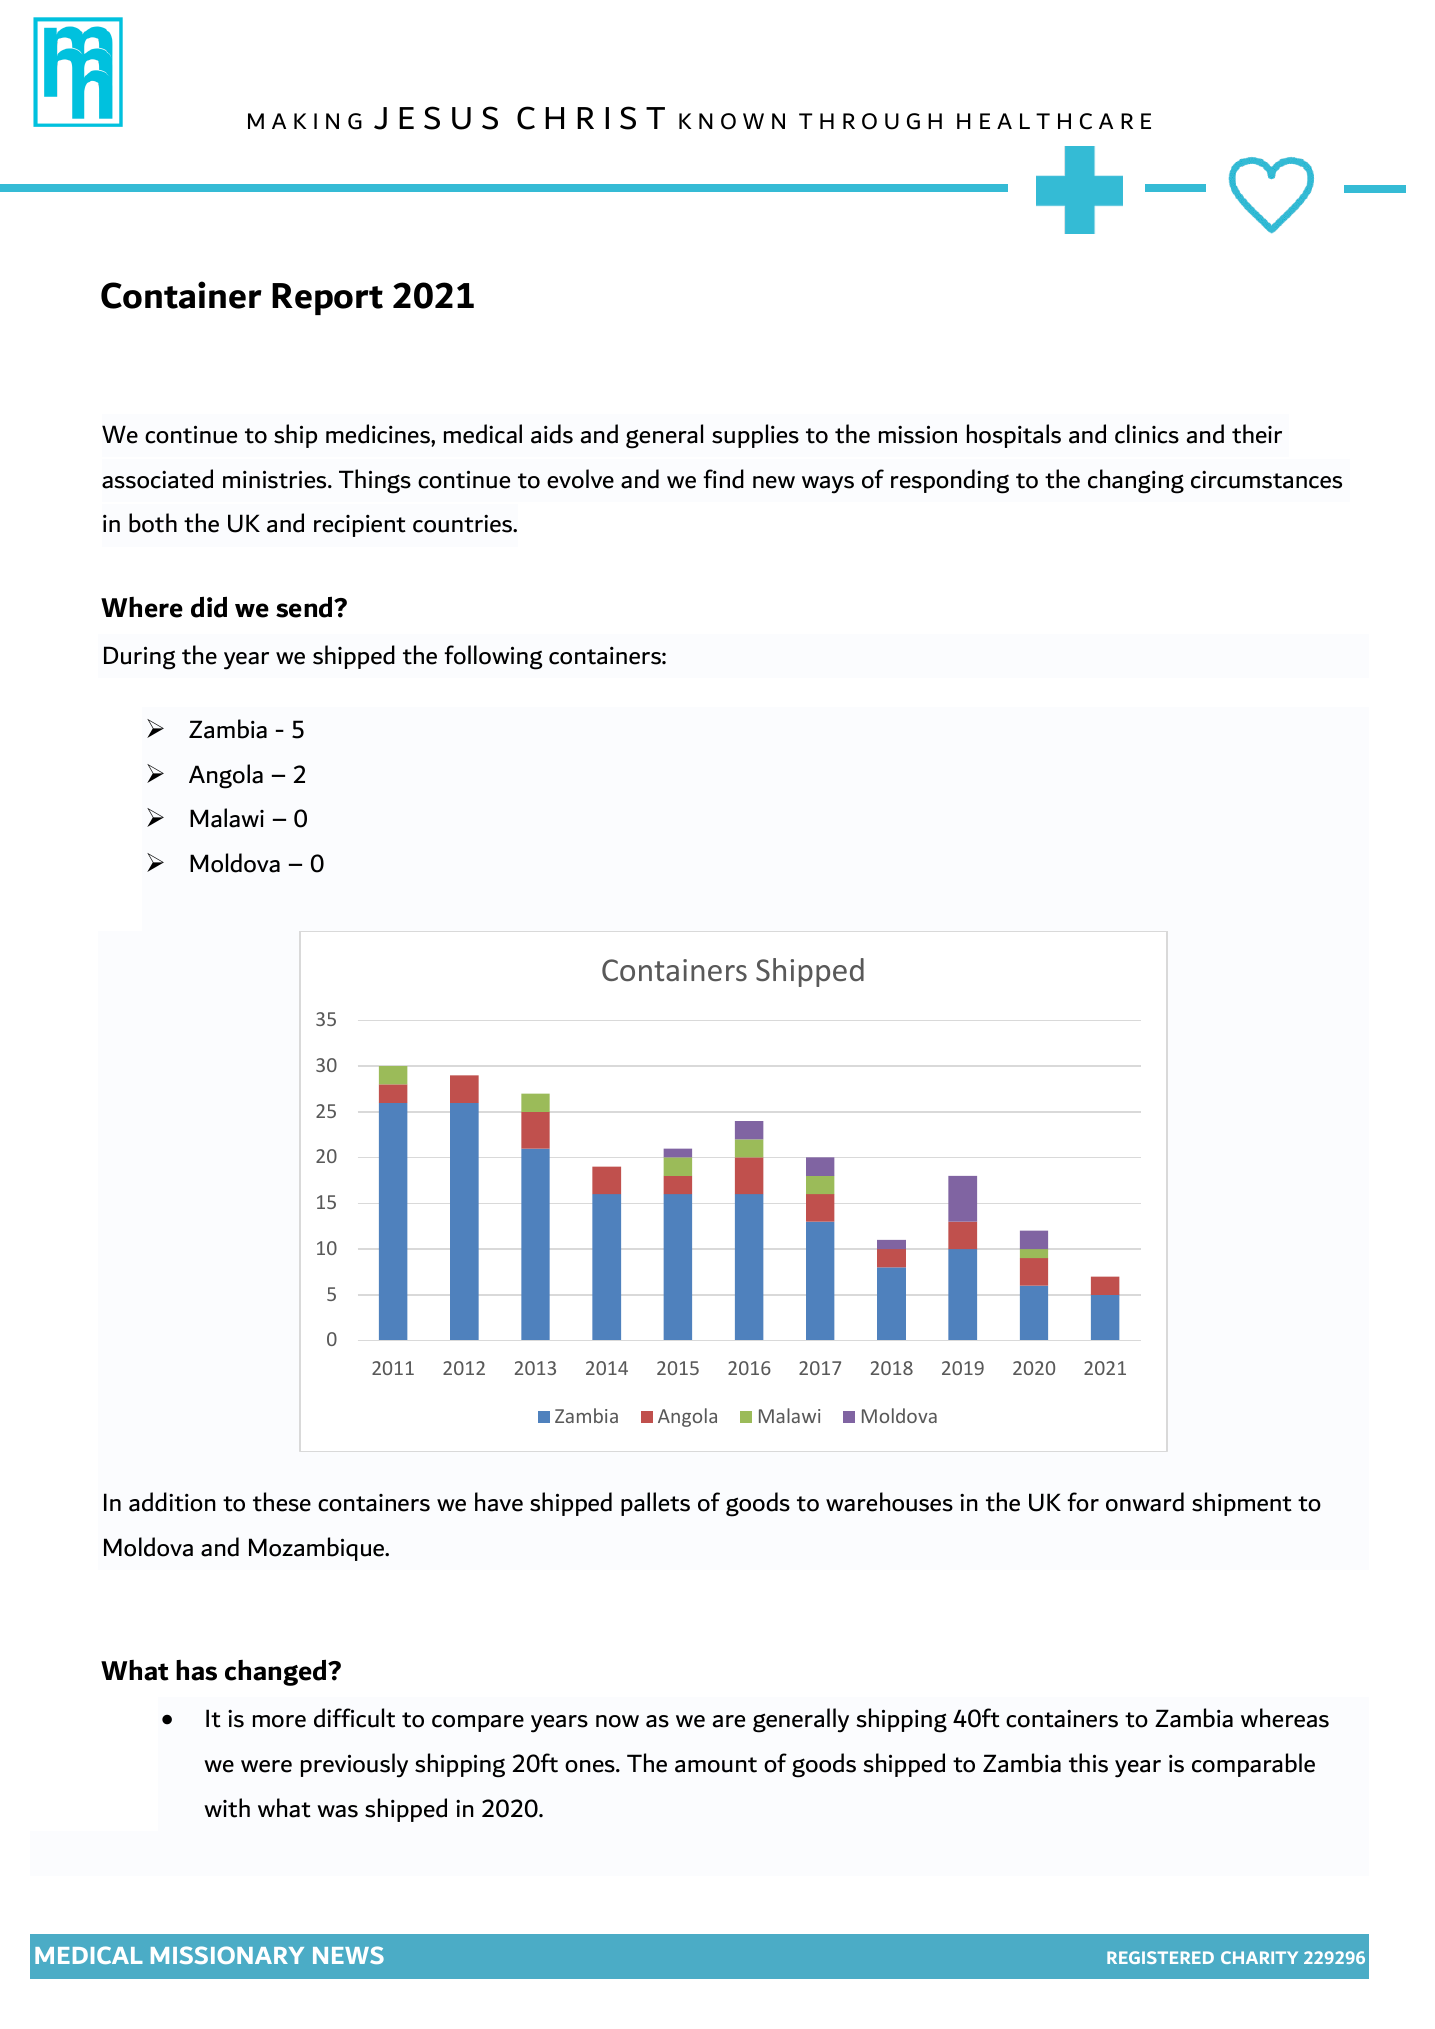 The image size is (1435, 2029). What do you see at coordinates (716, 1765) in the screenshot?
I see `amount` at bounding box center [716, 1765].
